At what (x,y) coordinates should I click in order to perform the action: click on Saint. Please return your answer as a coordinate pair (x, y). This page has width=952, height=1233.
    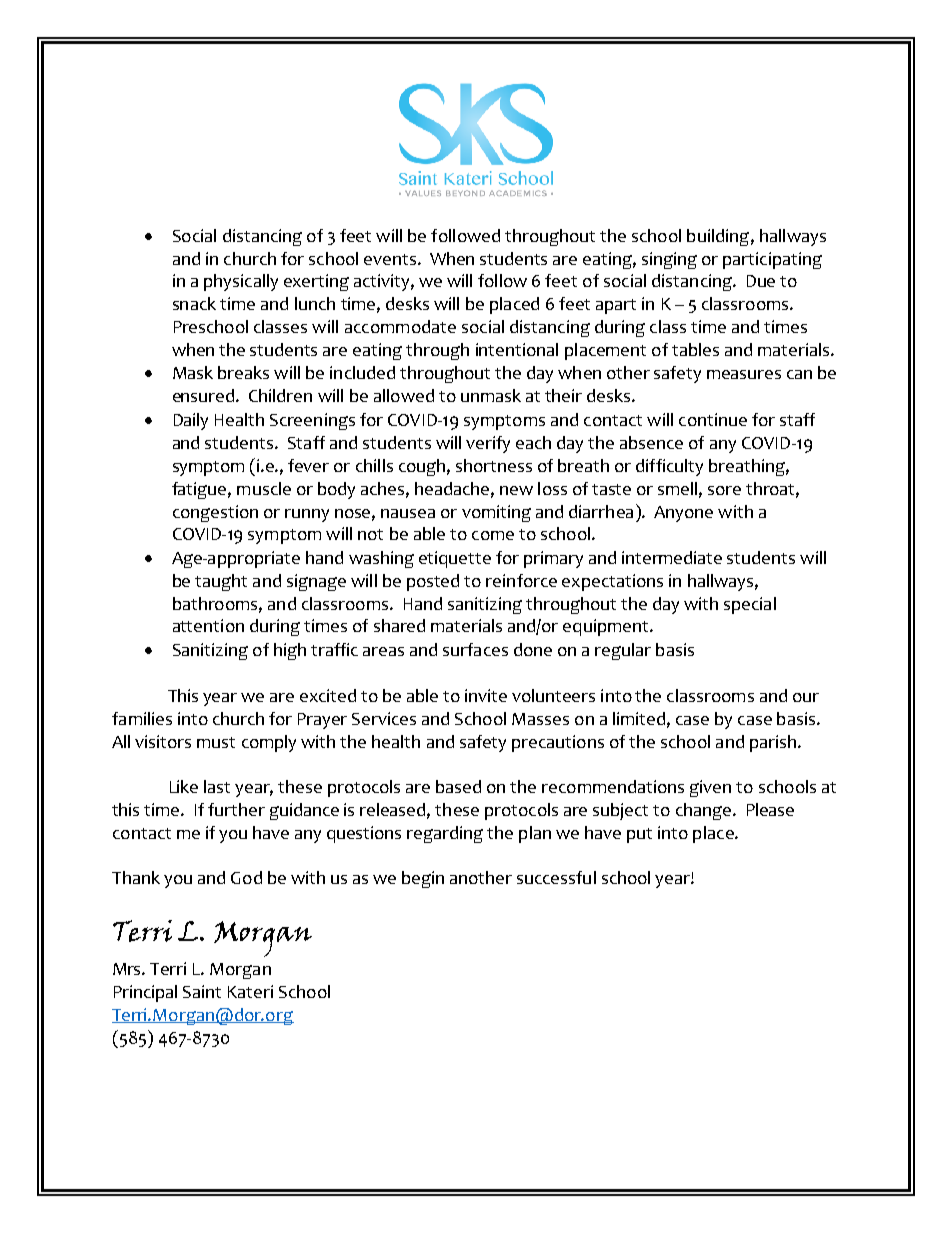
    Looking at the image, I should click on (202, 991).
